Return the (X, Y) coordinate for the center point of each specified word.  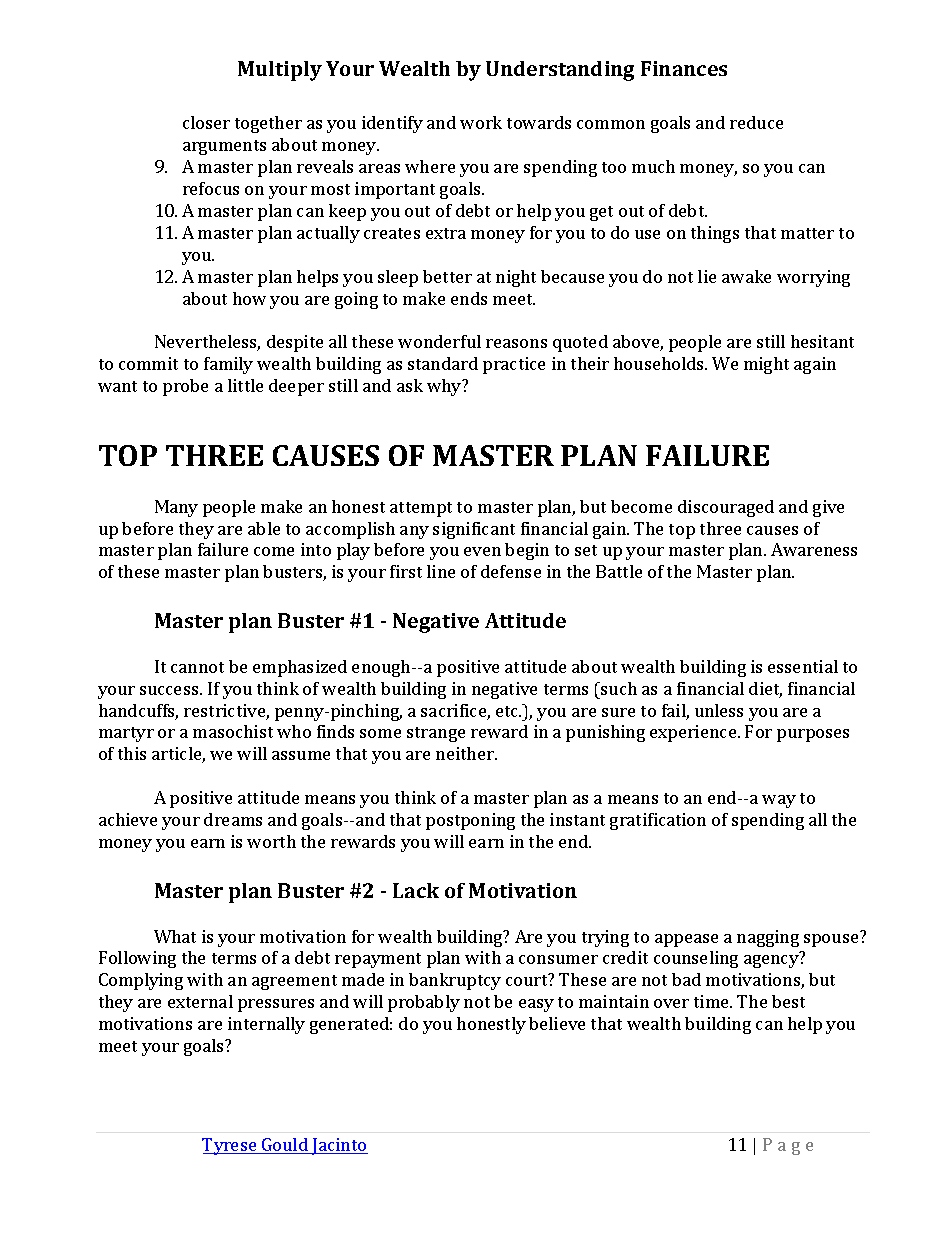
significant (474, 530)
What (175, 936)
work (481, 122)
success (170, 690)
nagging (768, 938)
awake (746, 276)
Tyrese (230, 1146)
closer (206, 122)
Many (176, 508)
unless (719, 710)
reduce (756, 122)
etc (508, 711)
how (249, 298)
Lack (416, 890)
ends (469, 298)
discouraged (726, 508)
